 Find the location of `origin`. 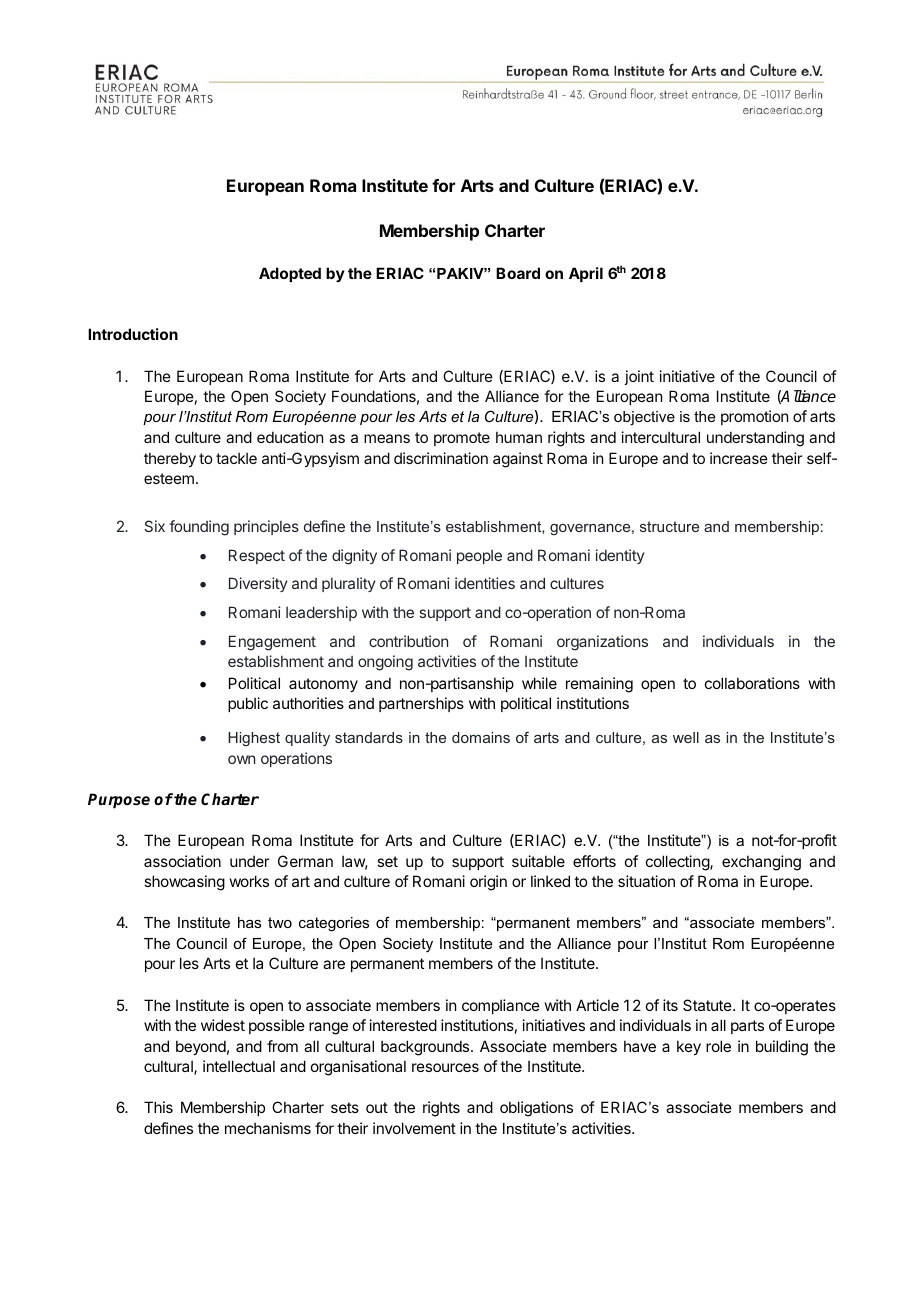

origin is located at coordinates (488, 883).
